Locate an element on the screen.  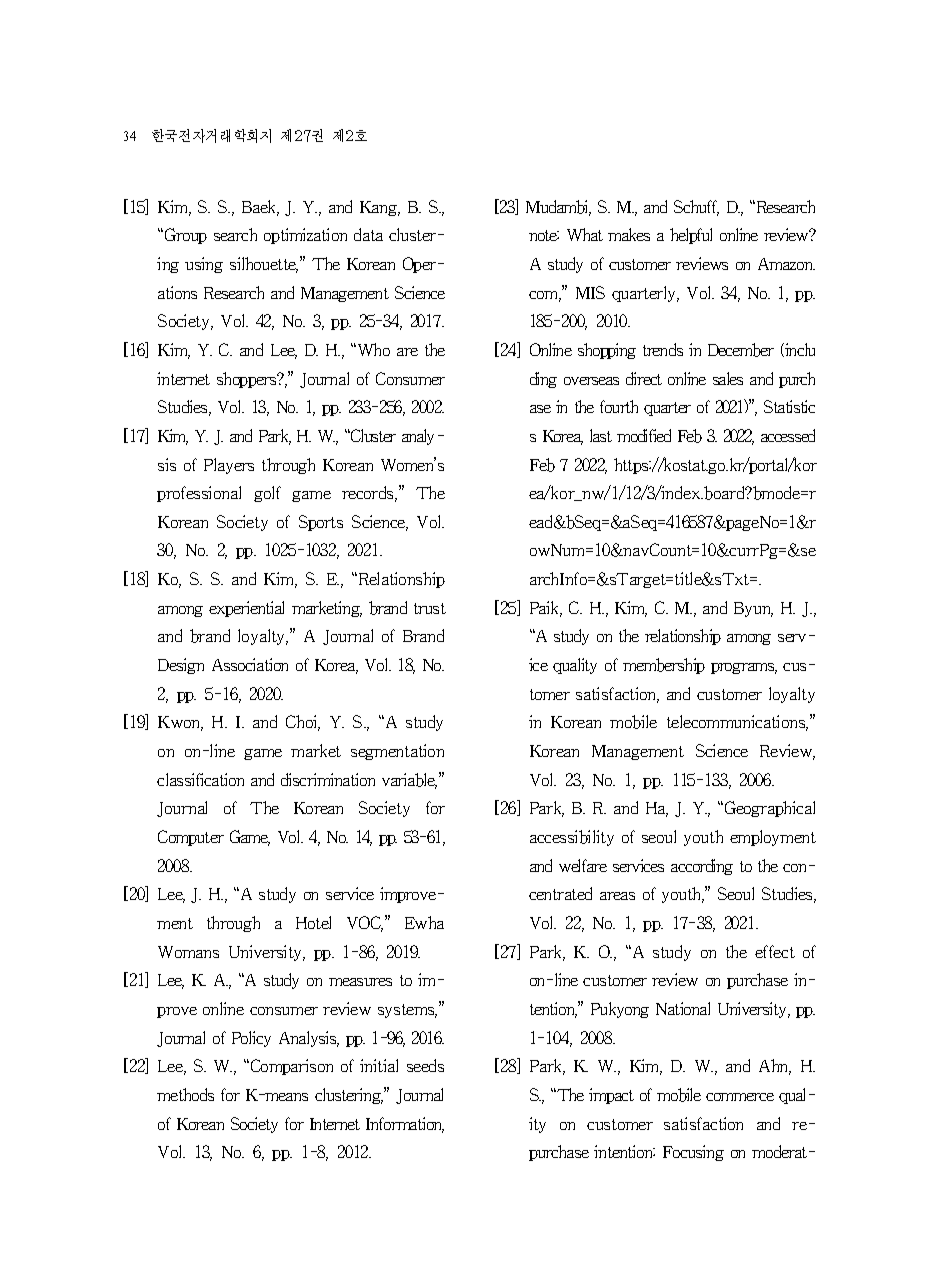
methods is located at coordinates (185, 1094).
